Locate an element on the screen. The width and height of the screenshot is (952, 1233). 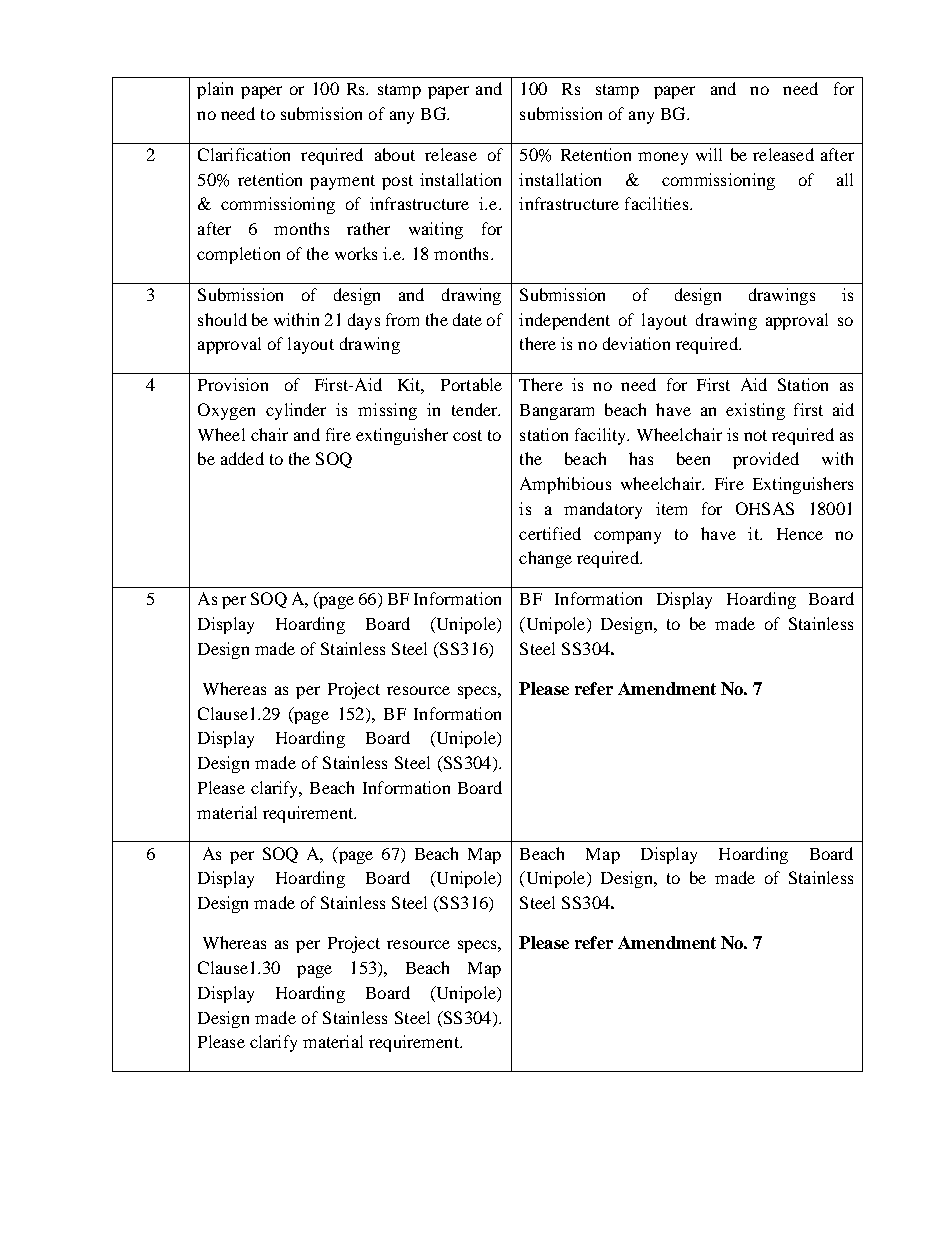
not is located at coordinates (755, 435).
